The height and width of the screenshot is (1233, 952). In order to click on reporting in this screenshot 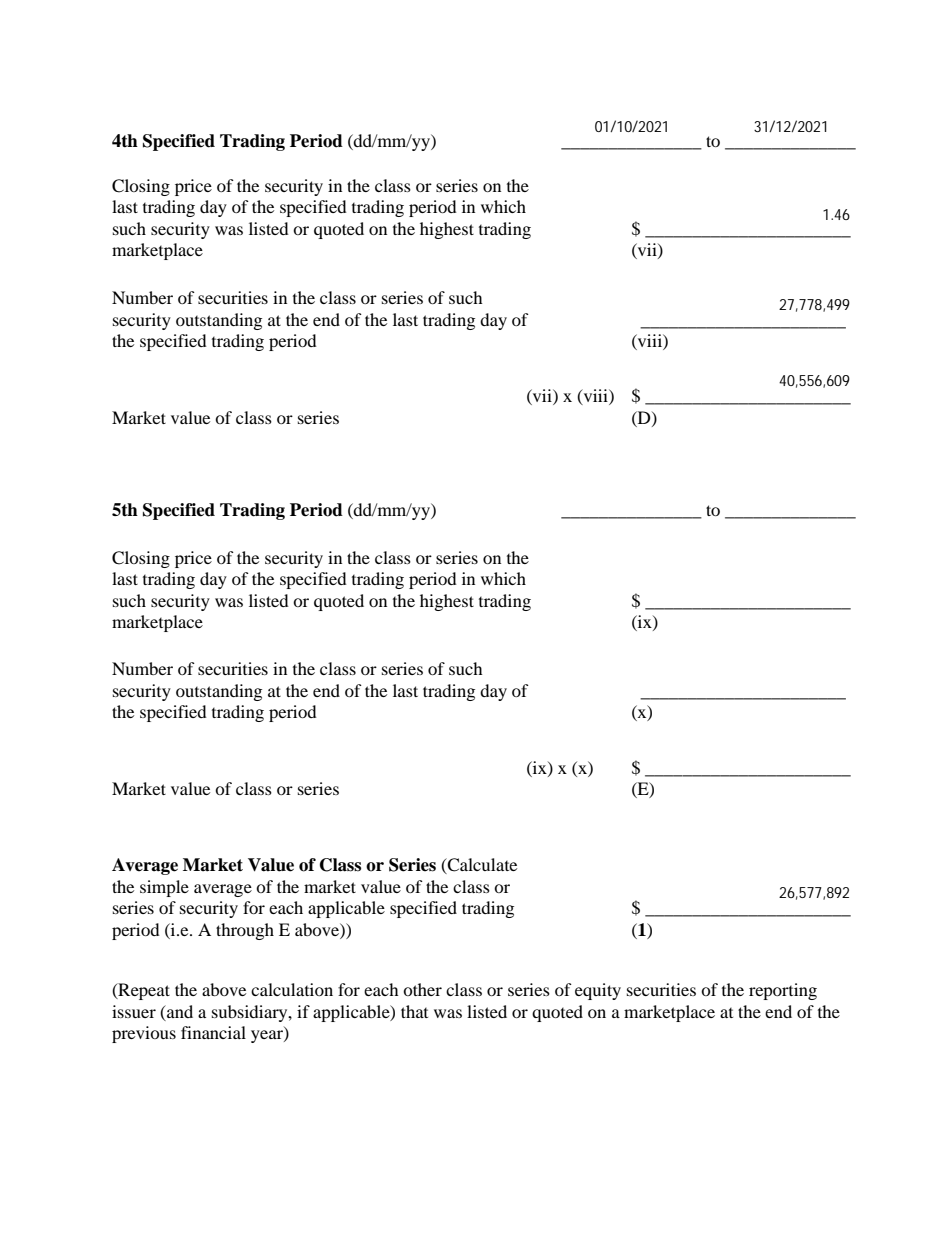, I will do `click(783, 991)`.
